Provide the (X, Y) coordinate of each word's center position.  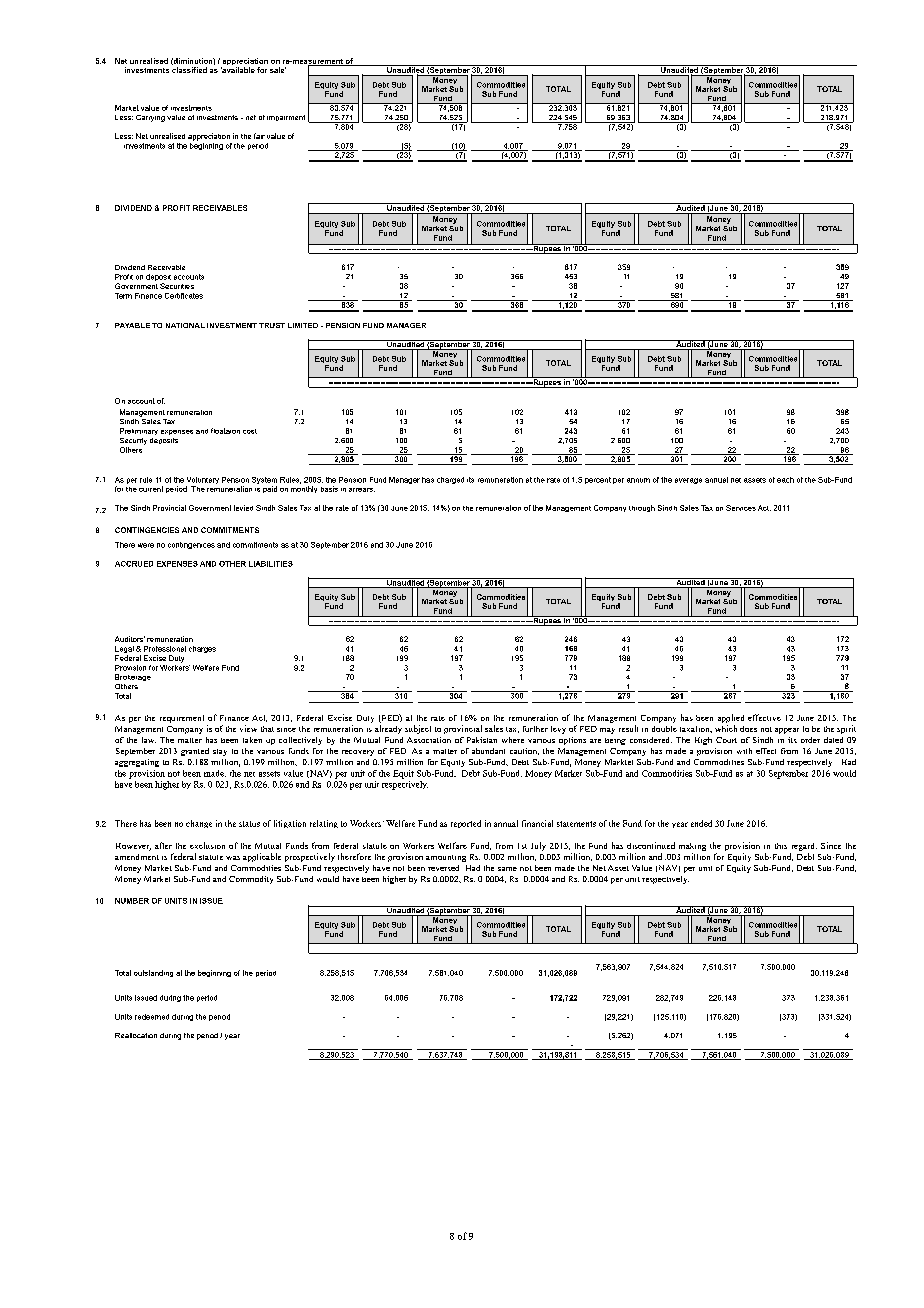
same (507, 869)
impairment (286, 118)
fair (259, 136)
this (781, 846)
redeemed (152, 1017)
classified (189, 70)
